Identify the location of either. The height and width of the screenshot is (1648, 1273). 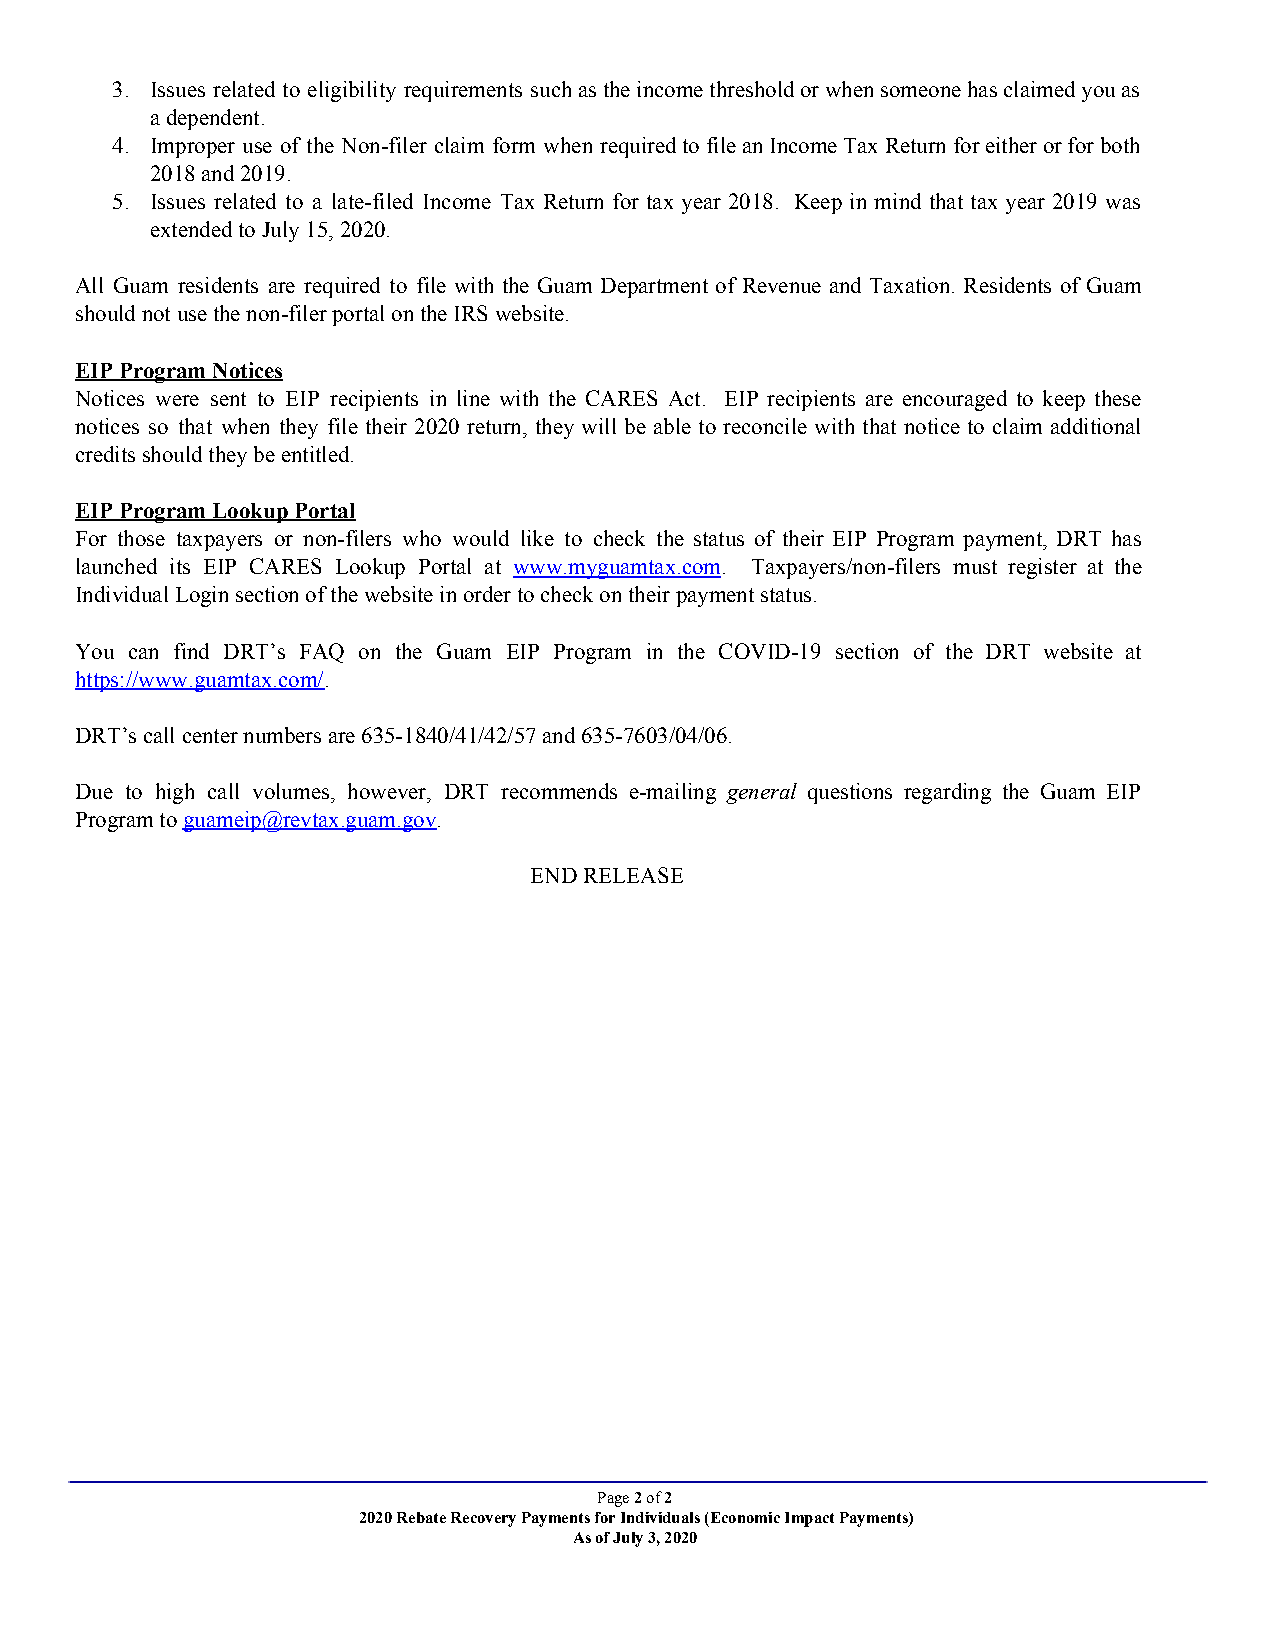
(1011, 145).
